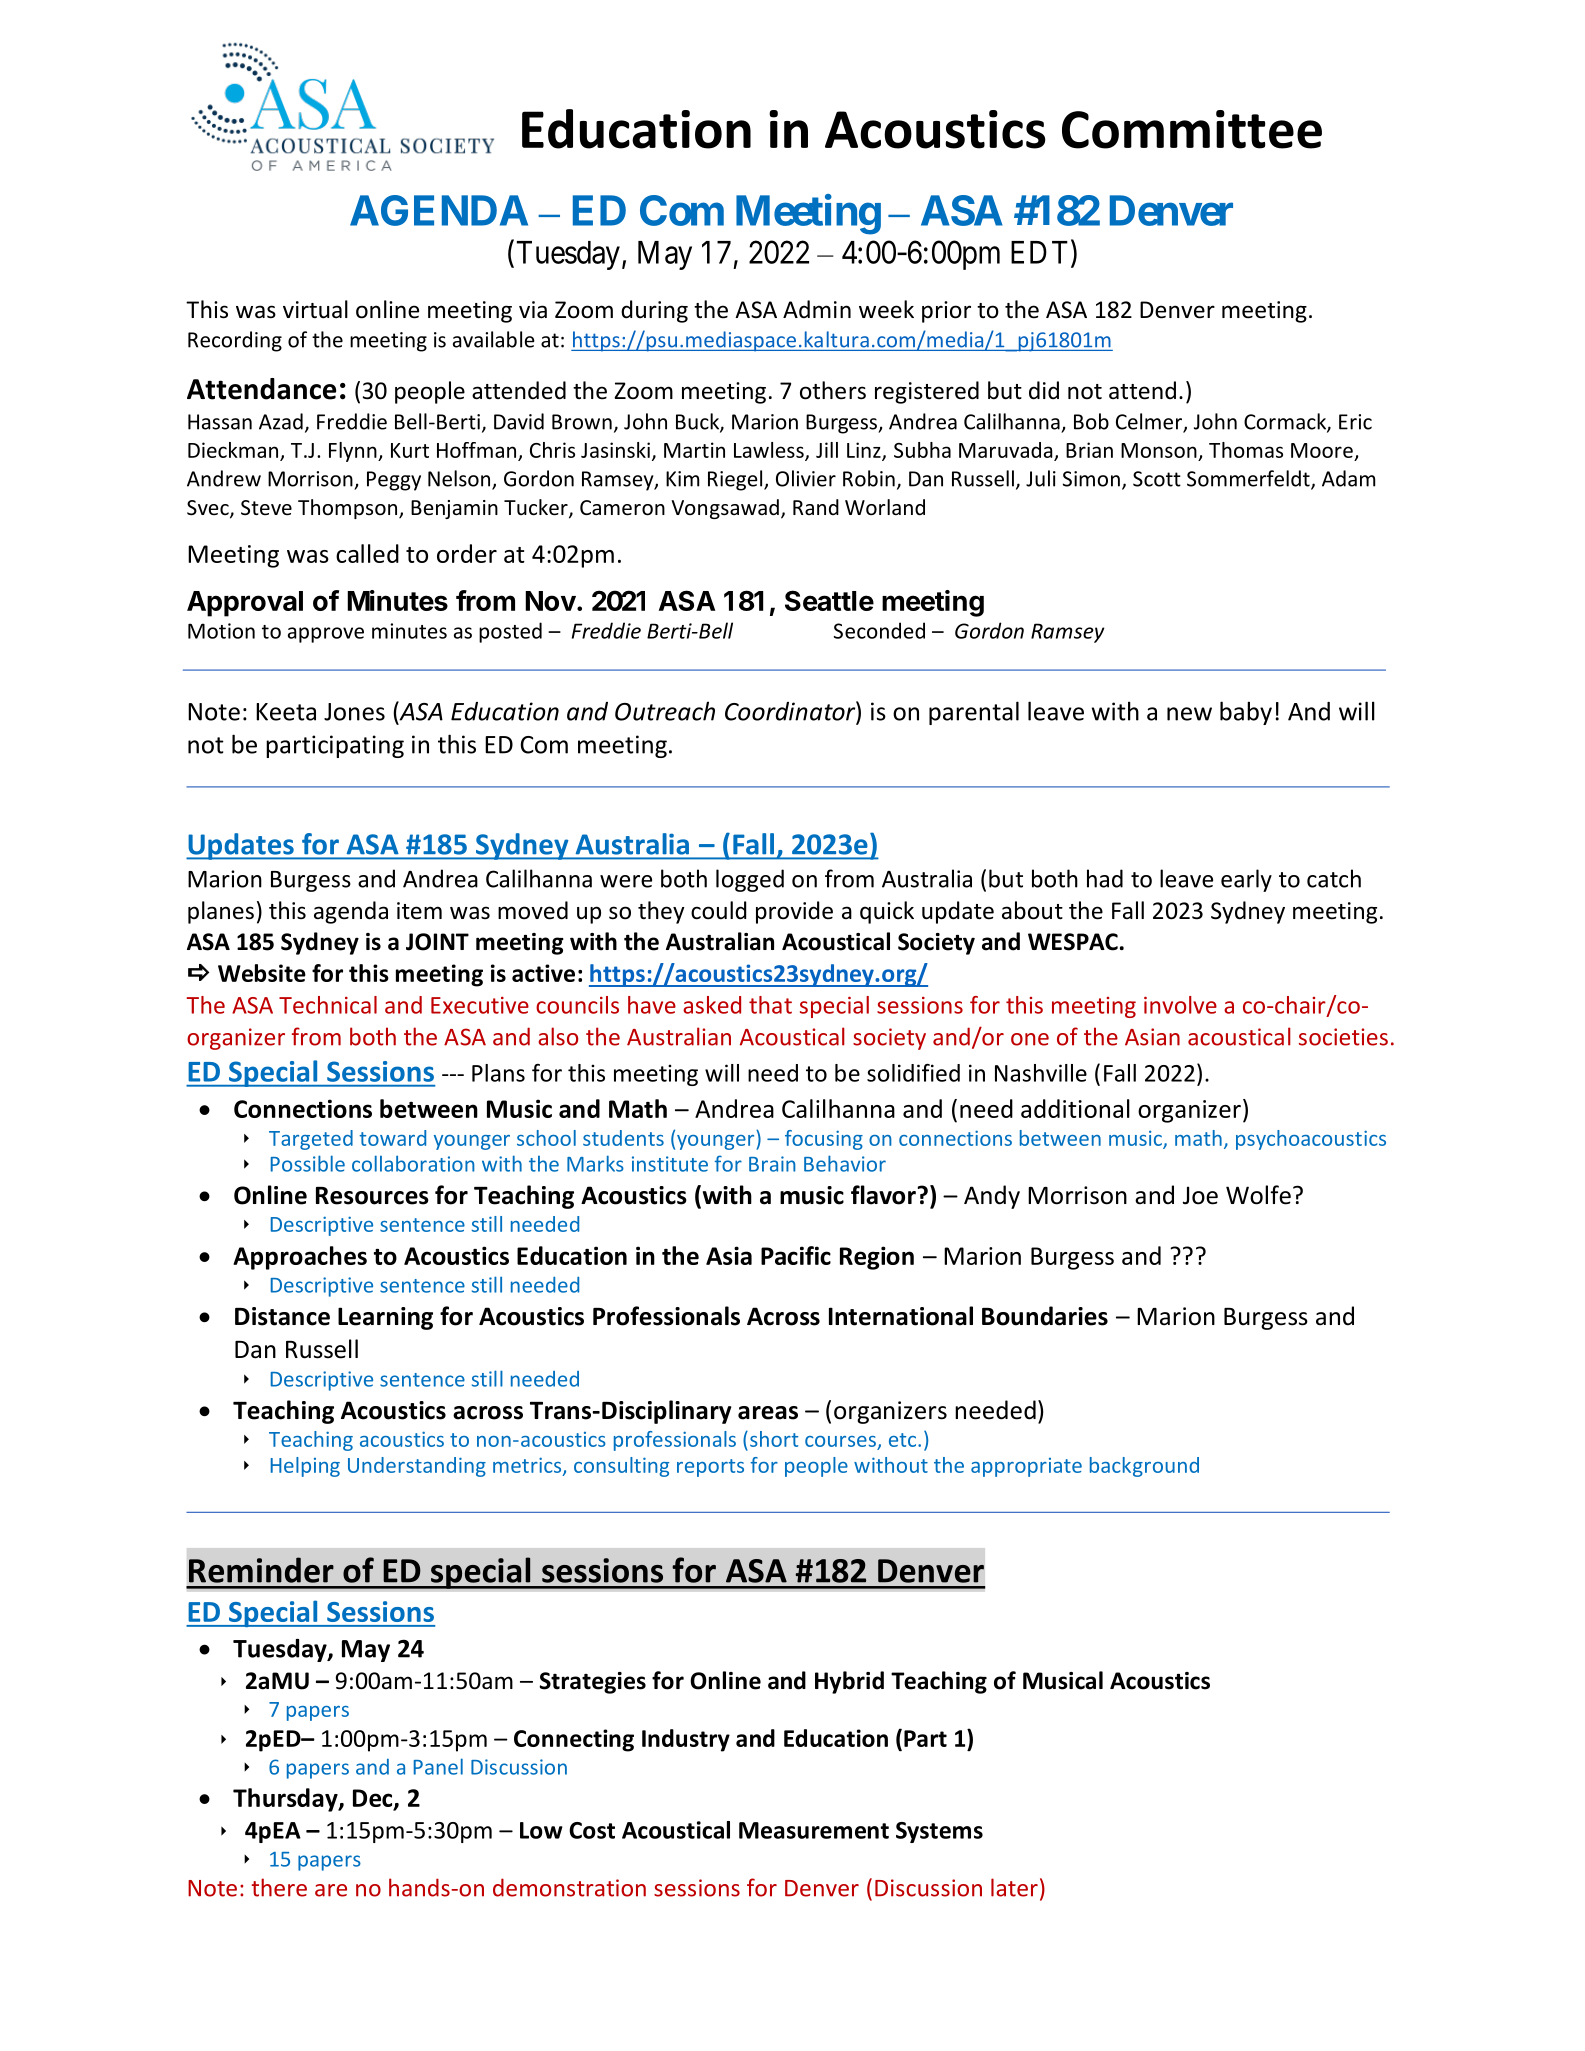 This screenshot has width=1585, height=2051. Describe the element at coordinates (315, 309) in the screenshot. I see `virtual` at that location.
